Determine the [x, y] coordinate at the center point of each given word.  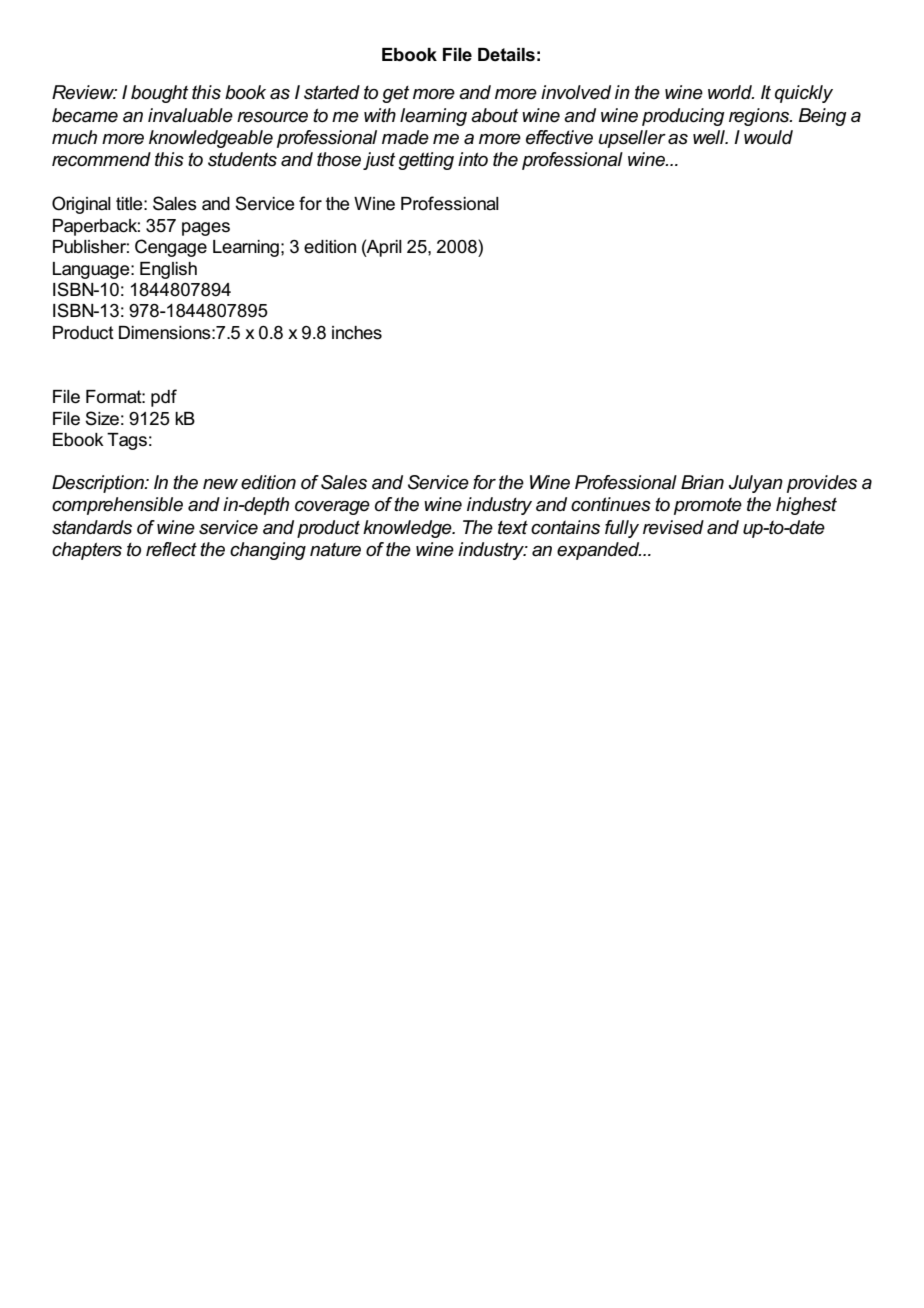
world [731, 92]
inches [357, 333]
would [768, 137]
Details [506, 55]
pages [206, 229]
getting [426, 161]
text [513, 527]
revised [673, 527]
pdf [164, 398]
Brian [702, 482]
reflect [171, 549]
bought [159, 94]
